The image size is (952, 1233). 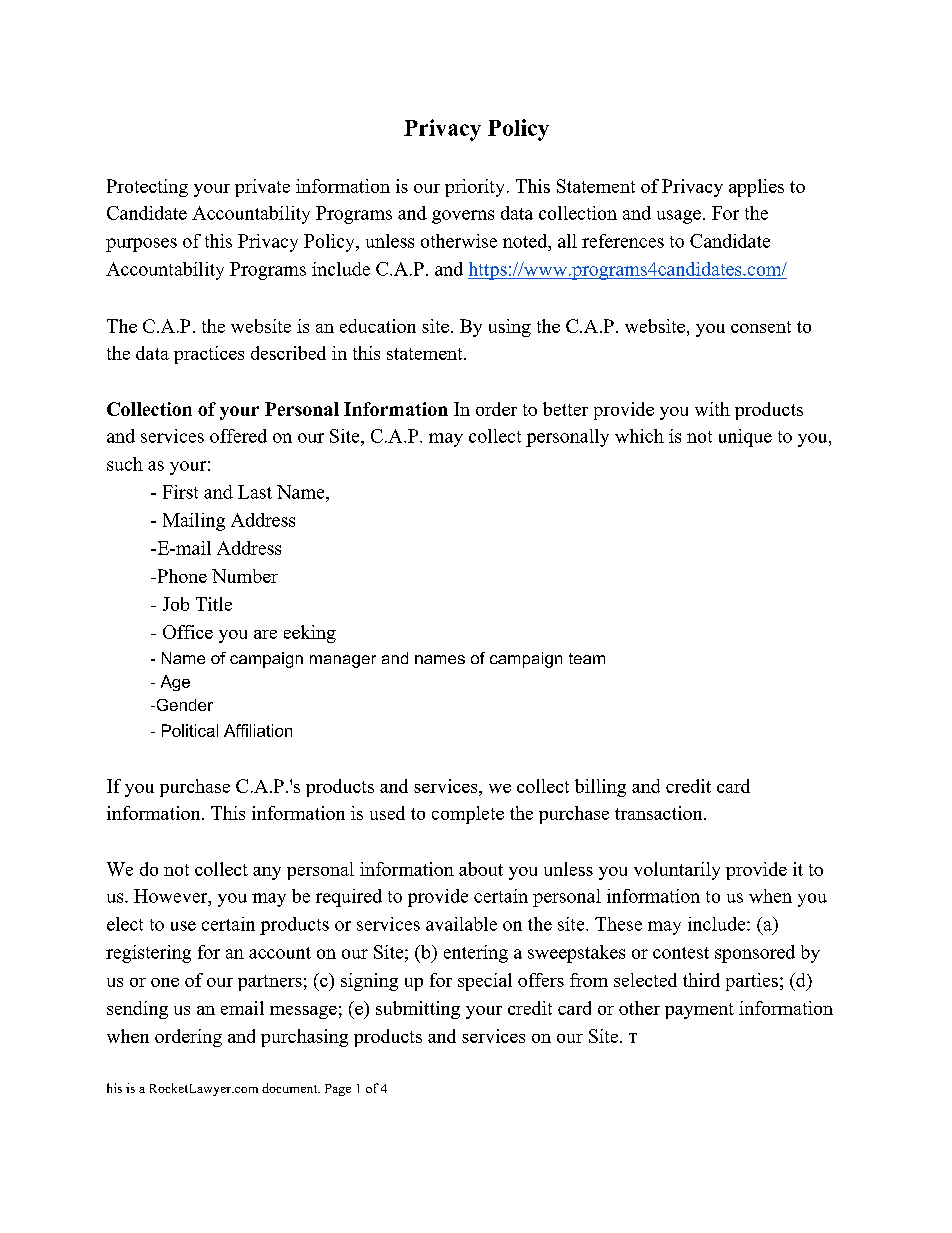 What do you see at coordinates (291, 1088) in the screenshot?
I see `document` at bounding box center [291, 1088].
